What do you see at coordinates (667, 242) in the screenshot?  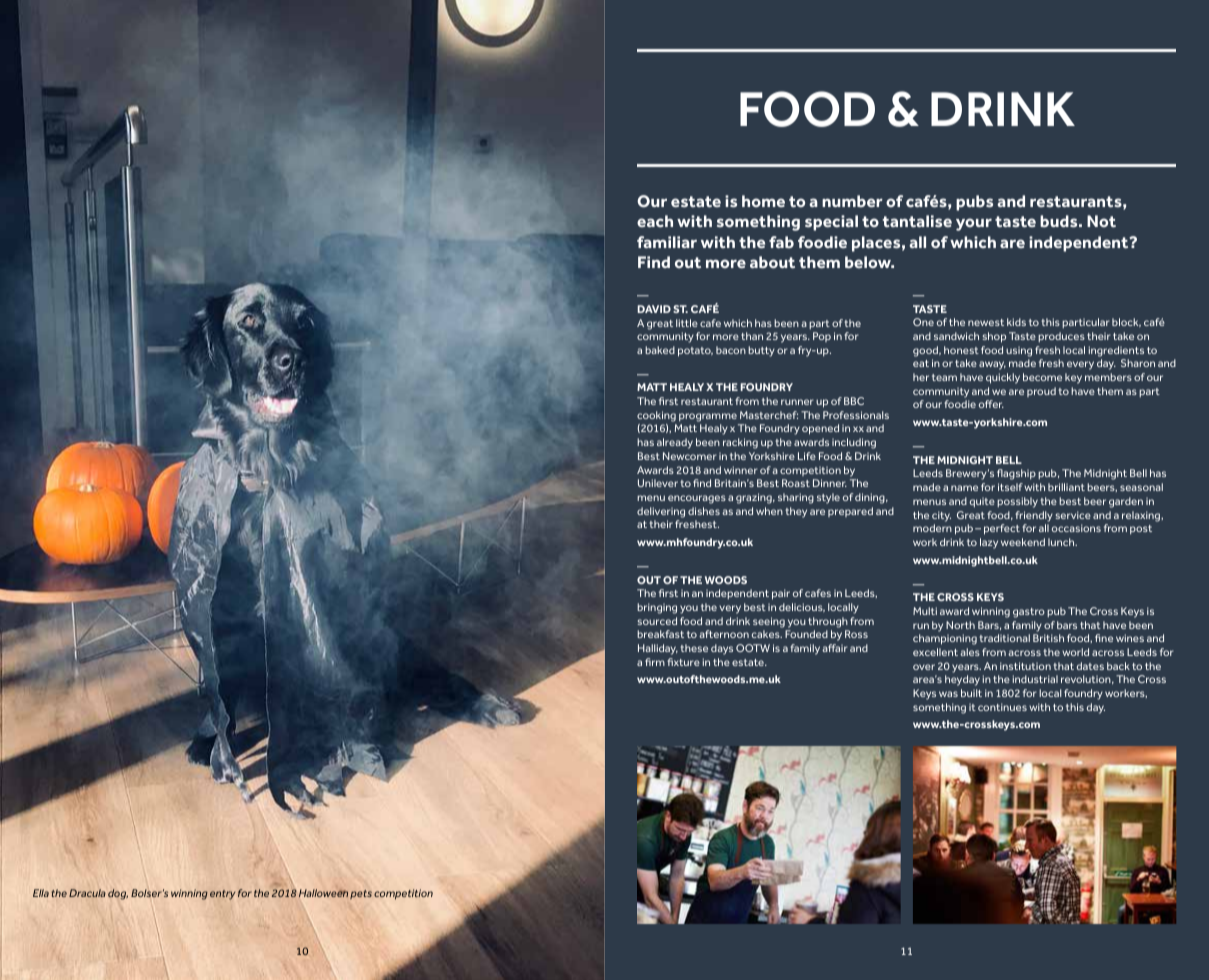 I see `familiar` at bounding box center [667, 242].
